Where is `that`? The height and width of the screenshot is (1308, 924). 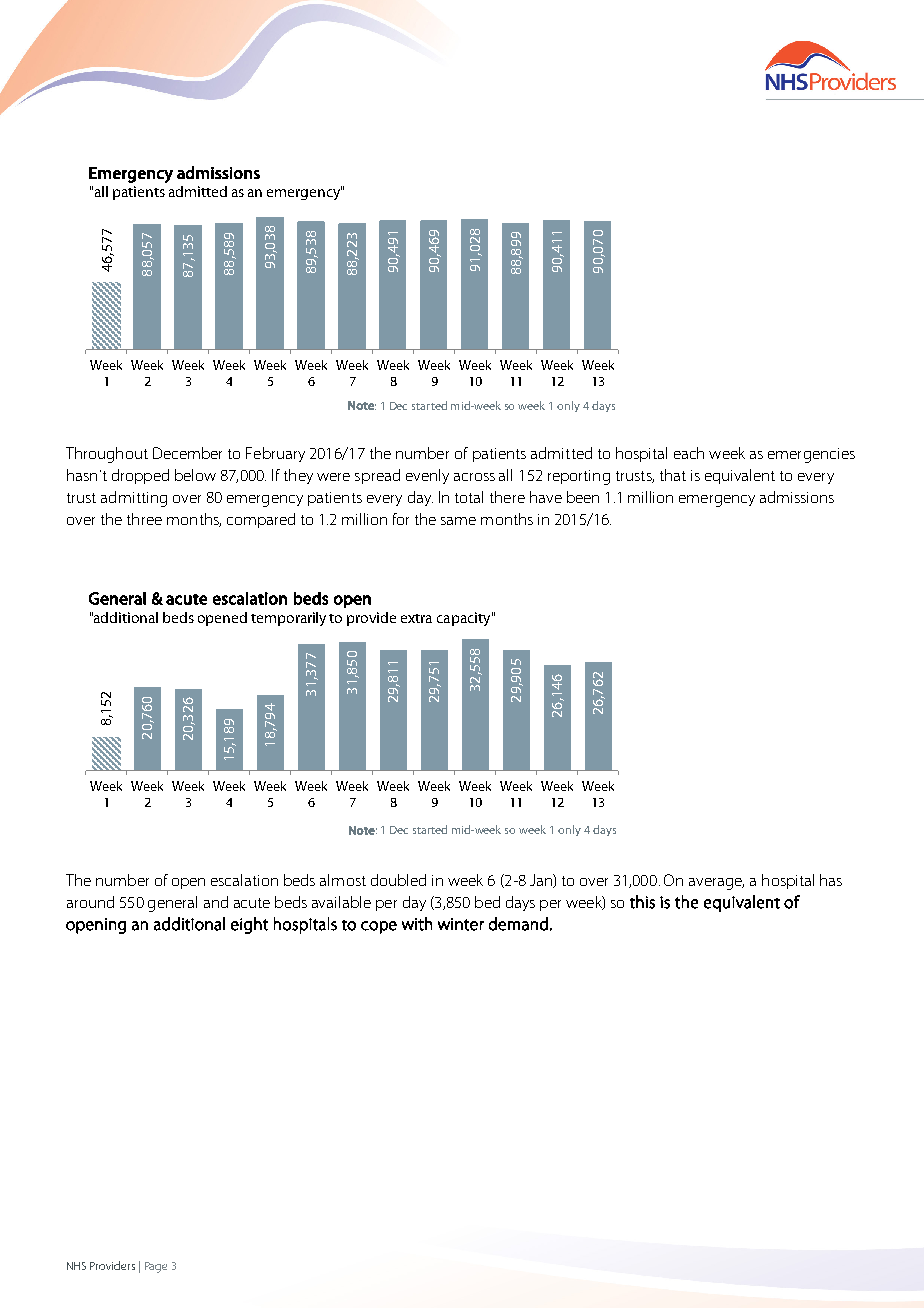 that is located at coordinates (673, 475).
